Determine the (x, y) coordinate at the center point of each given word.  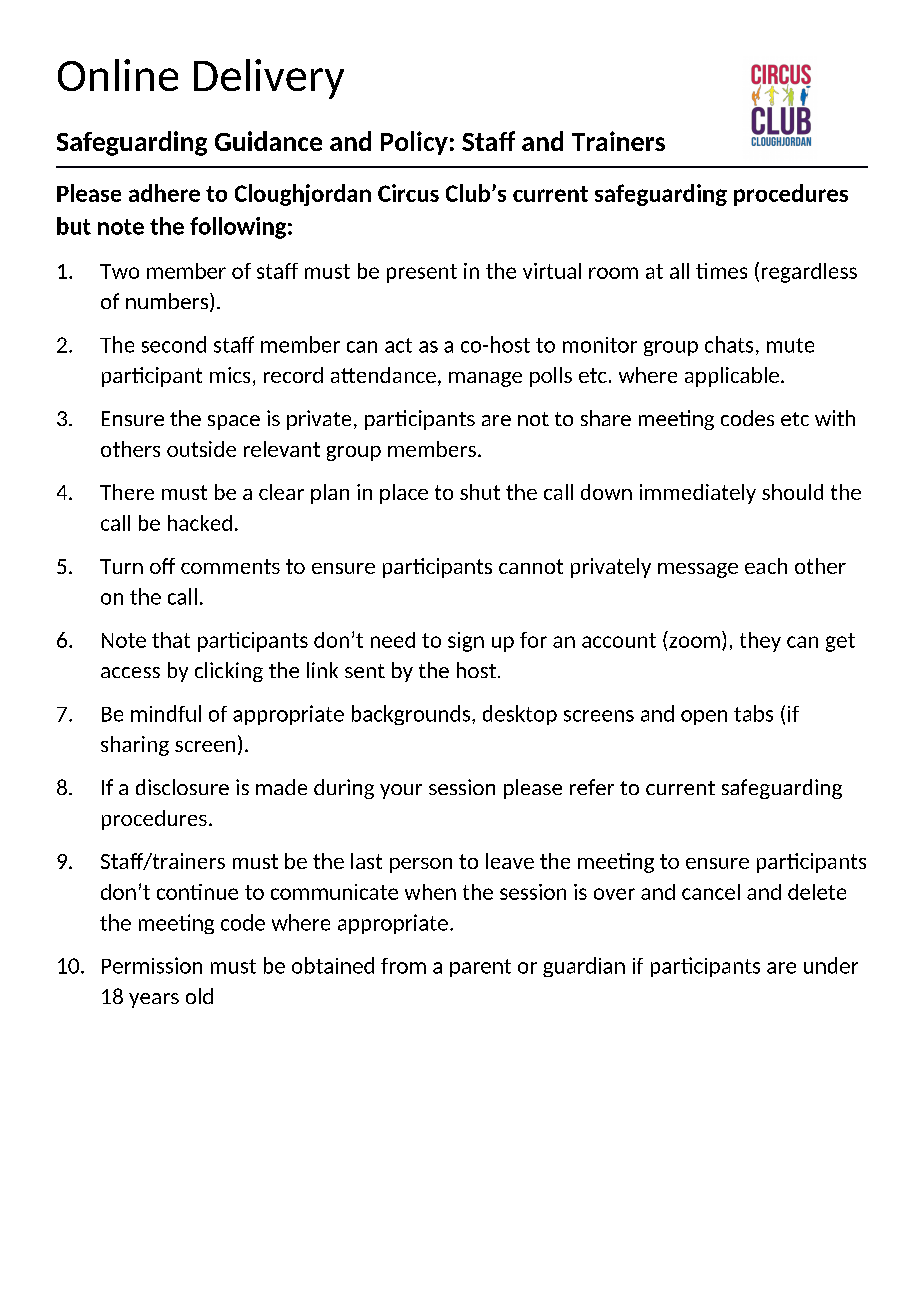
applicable (732, 377)
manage (485, 379)
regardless (809, 273)
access (130, 672)
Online (118, 75)
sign (466, 642)
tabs (753, 713)
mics (230, 375)
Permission (152, 965)
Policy (414, 143)
